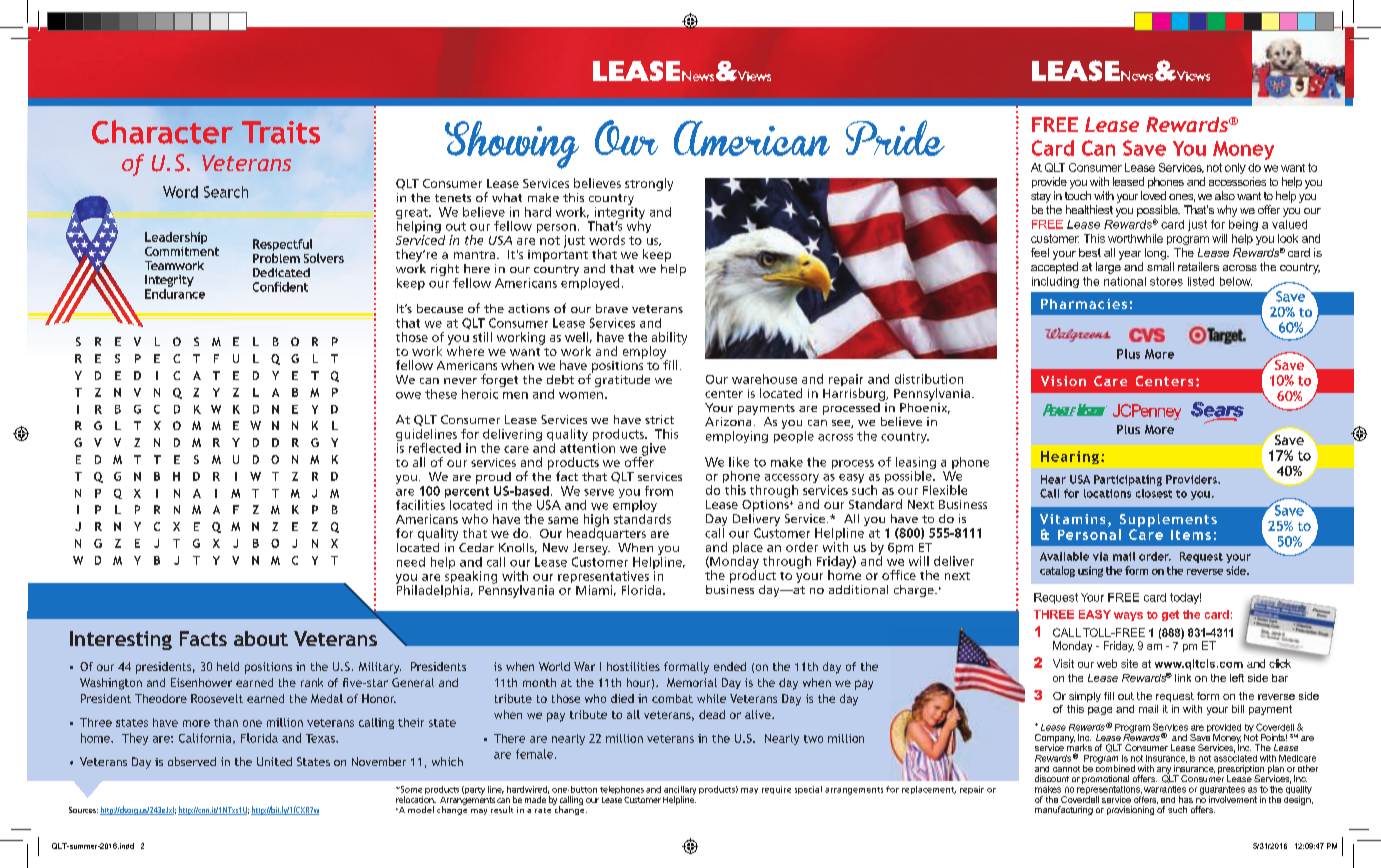 The width and height of the screenshot is (1381, 868). What do you see at coordinates (175, 292) in the screenshot?
I see `Endurance` at bounding box center [175, 292].
